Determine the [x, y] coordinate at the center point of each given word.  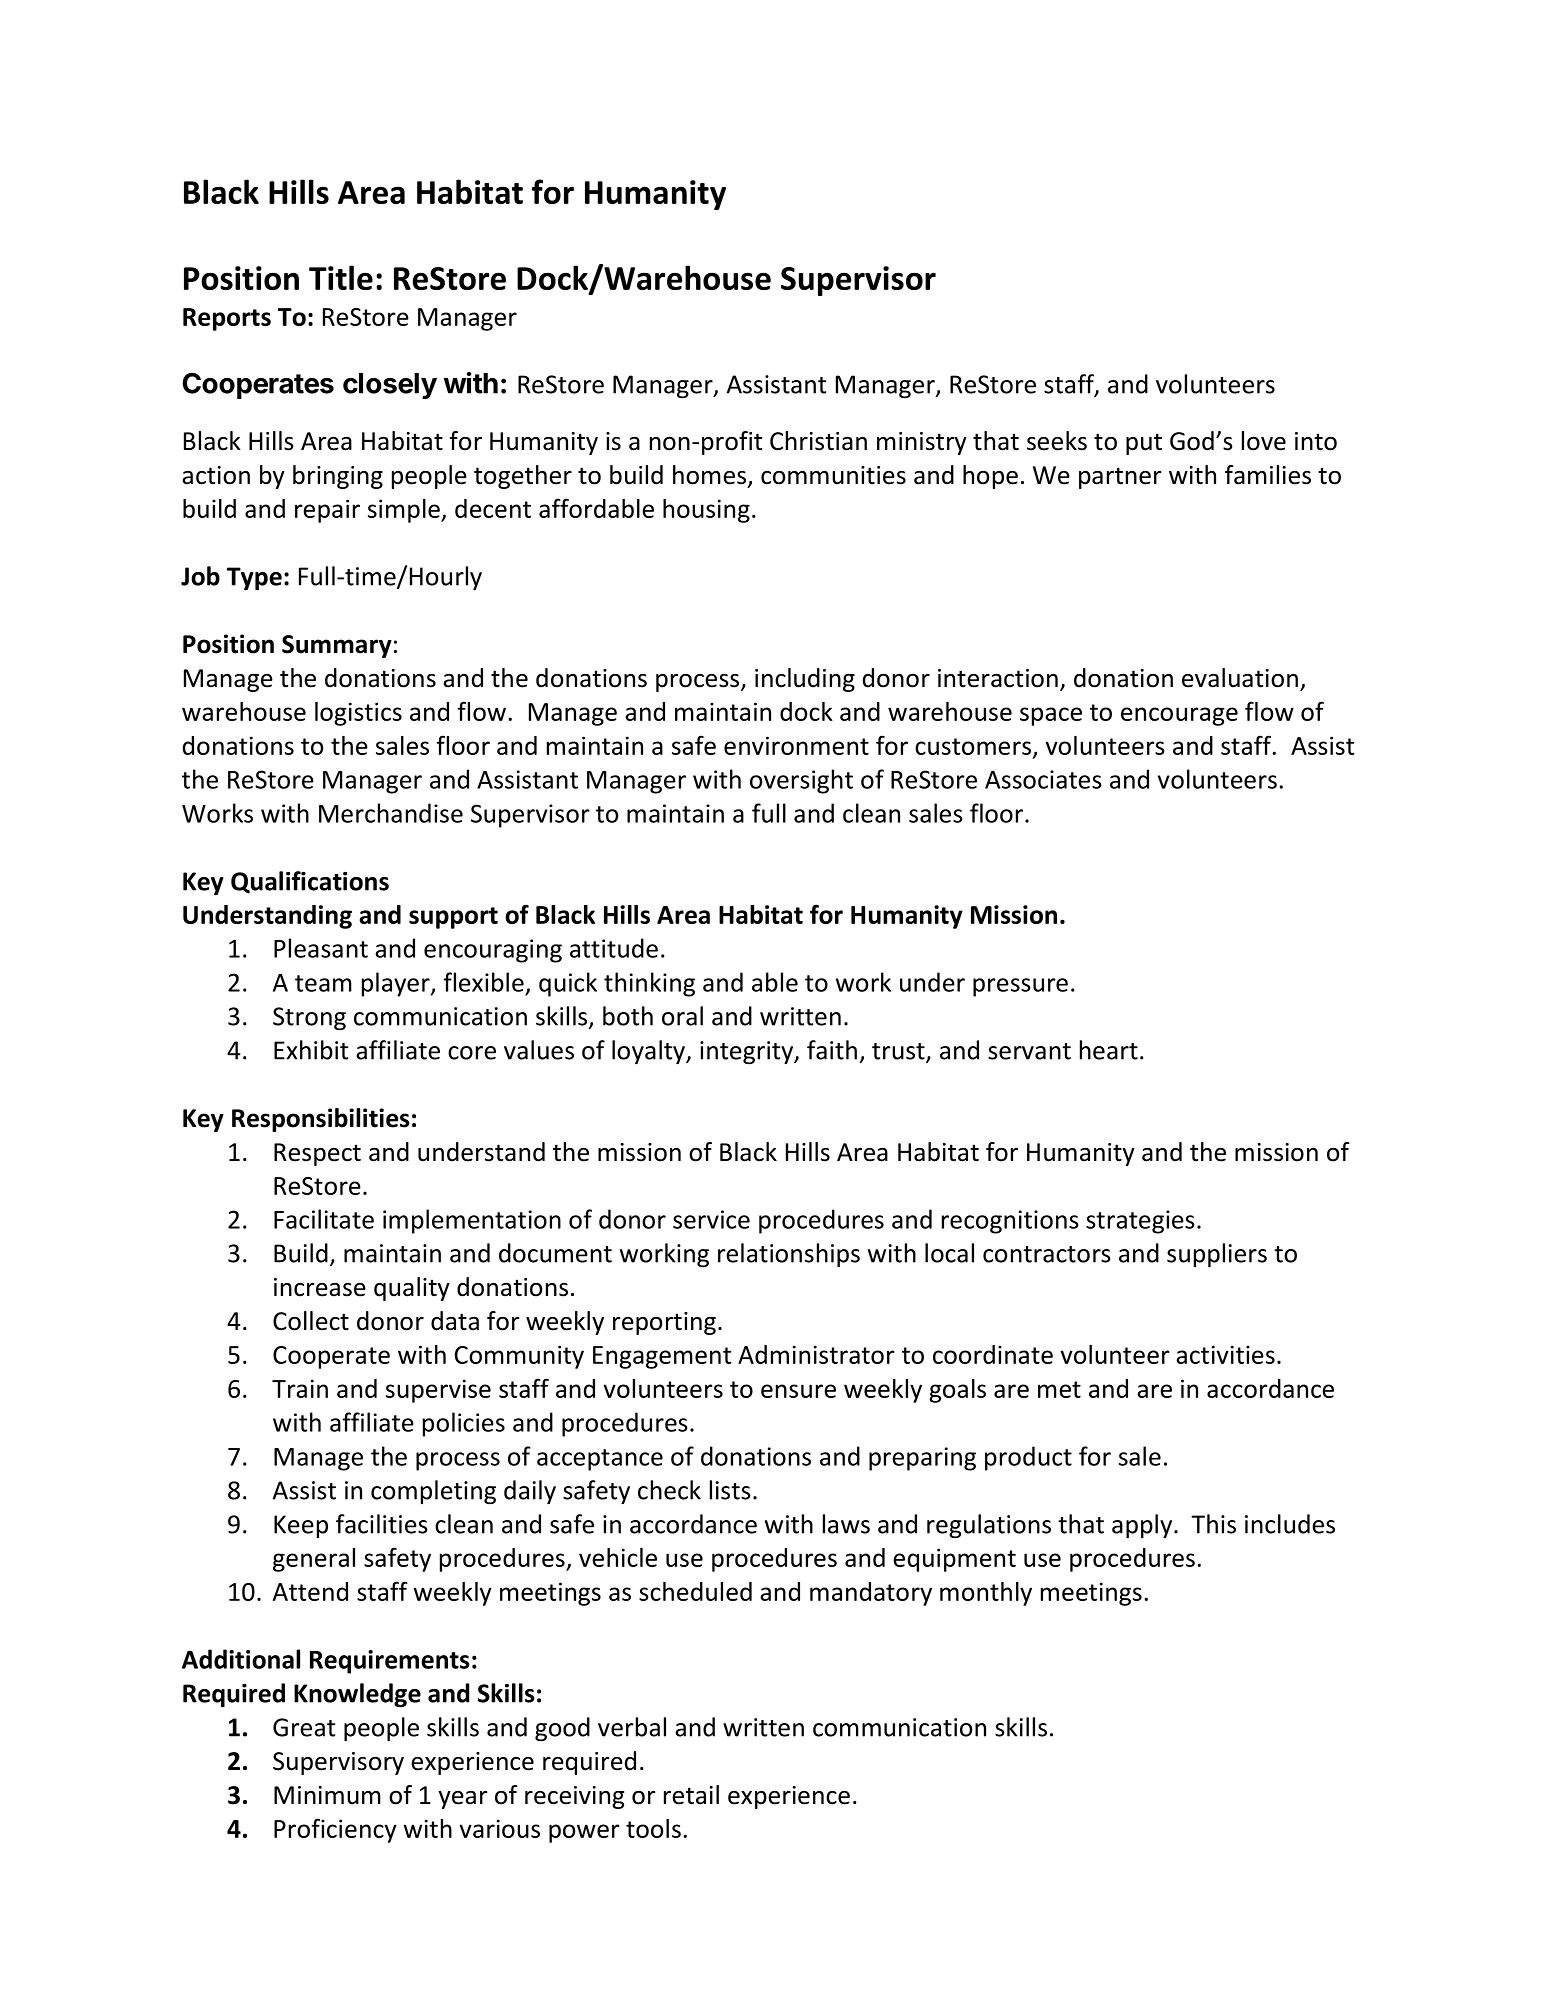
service [711, 1219]
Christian [818, 441]
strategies [1140, 1222]
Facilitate [324, 1219]
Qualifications [310, 882]
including [805, 680]
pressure [1020, 987]
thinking [649, 984]
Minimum [327, 1795]
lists [730, 1490]
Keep [301, 1526]
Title [341, 277]
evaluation [1240, 678]
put [1144, 444]
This [1213, 1524]
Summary [337, 646]
